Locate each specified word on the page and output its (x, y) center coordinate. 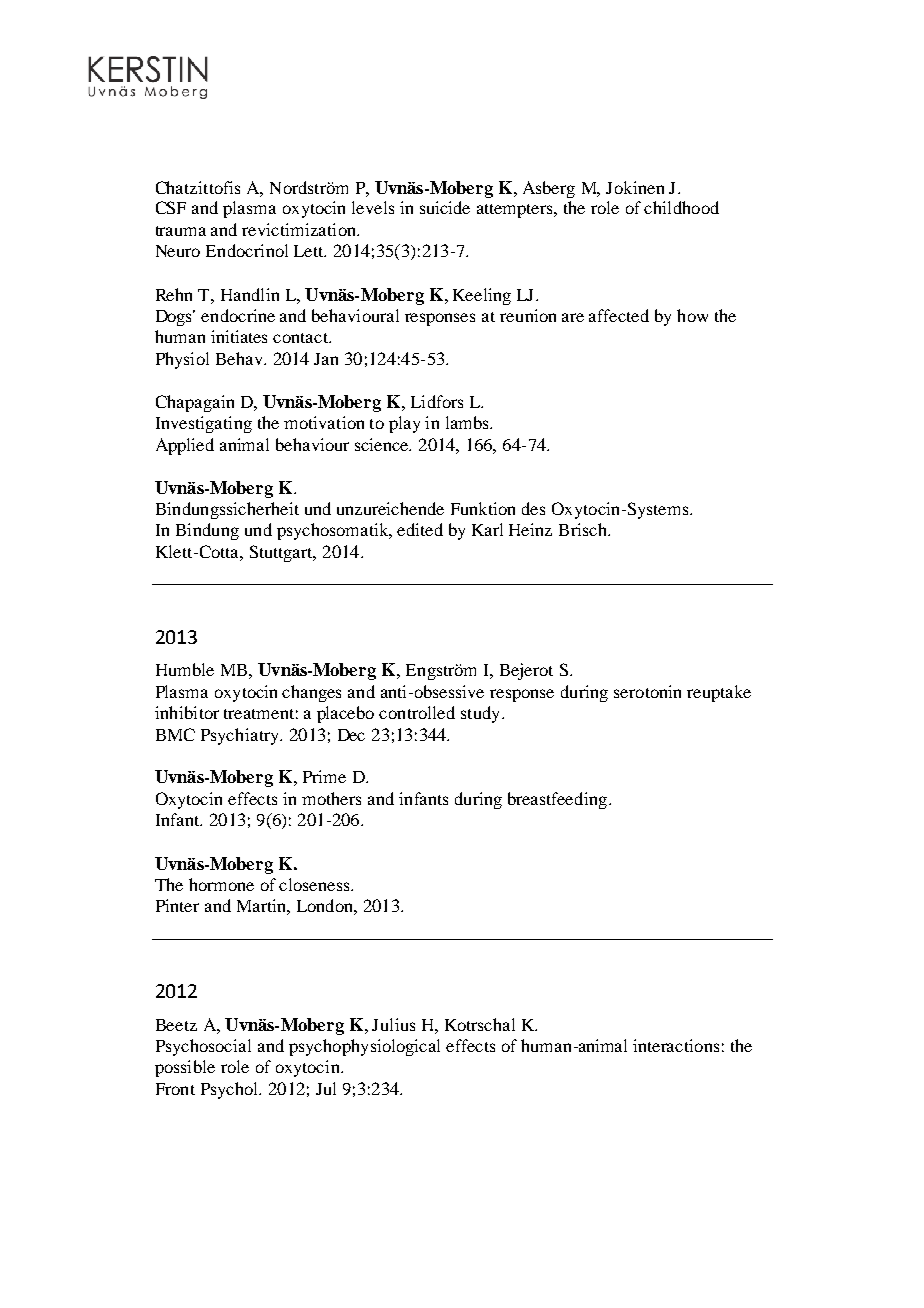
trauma (181, 231)
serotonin (647, 691)
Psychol (231, 1090)
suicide (445, 207)
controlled (417, 712)
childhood (681, 207)
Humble (185, 669)
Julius (393, 1024)
